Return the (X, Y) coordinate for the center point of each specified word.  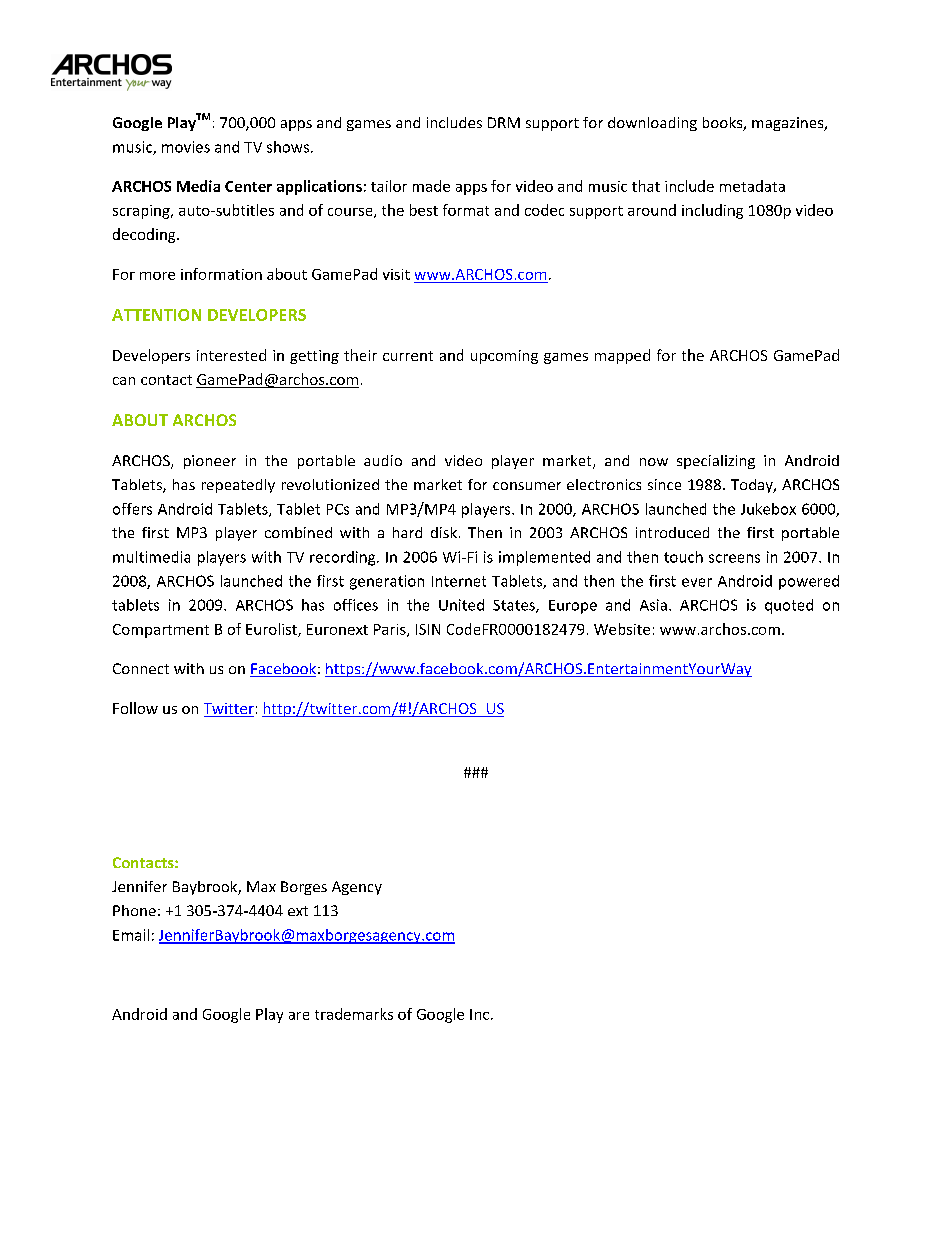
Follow (135, 708)
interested (231, 355)
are (299, 1016)
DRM (504, 122)
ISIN (428, 629)
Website (622, 629)
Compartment (161, 631)
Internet (459, 581)
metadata (752, 186)
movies (186, 147)
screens (734, 558)
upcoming (504, 357)
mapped (622, 356)
